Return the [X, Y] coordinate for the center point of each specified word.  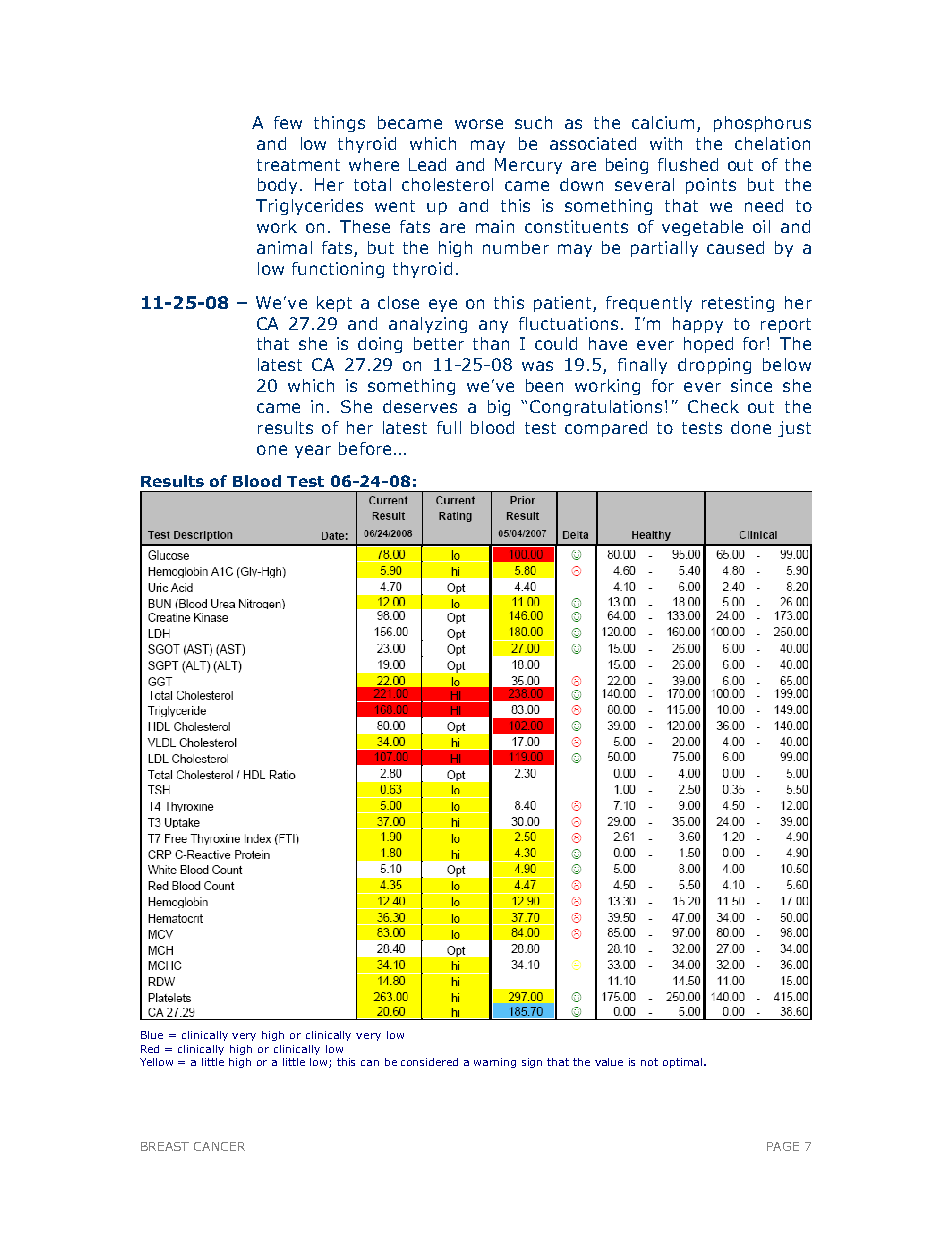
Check [713, 406]
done [751, 427]
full [449, 427]
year [313, 451]
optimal [684, 1063]
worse [479, 124]
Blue [152, 1035]
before [365, 448]
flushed [688, 164]
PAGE [783, 1146]
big [499, 408]
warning [495, 1063]
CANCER [219, 1146]
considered [429, 1062]
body [277, 186]
